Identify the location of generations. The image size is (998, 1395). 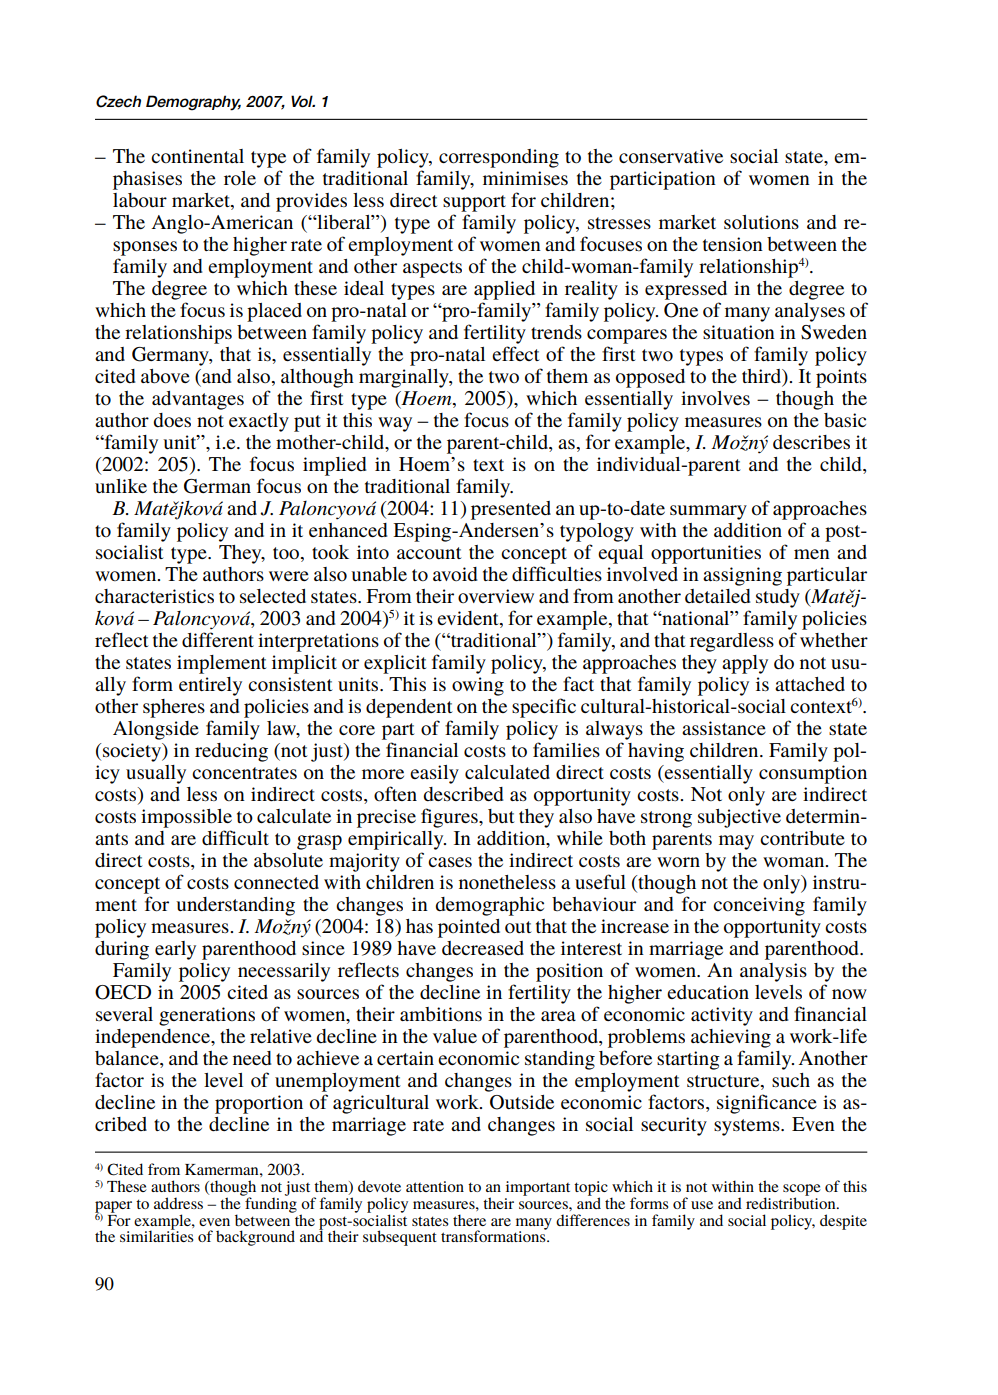
(207, 1016).
